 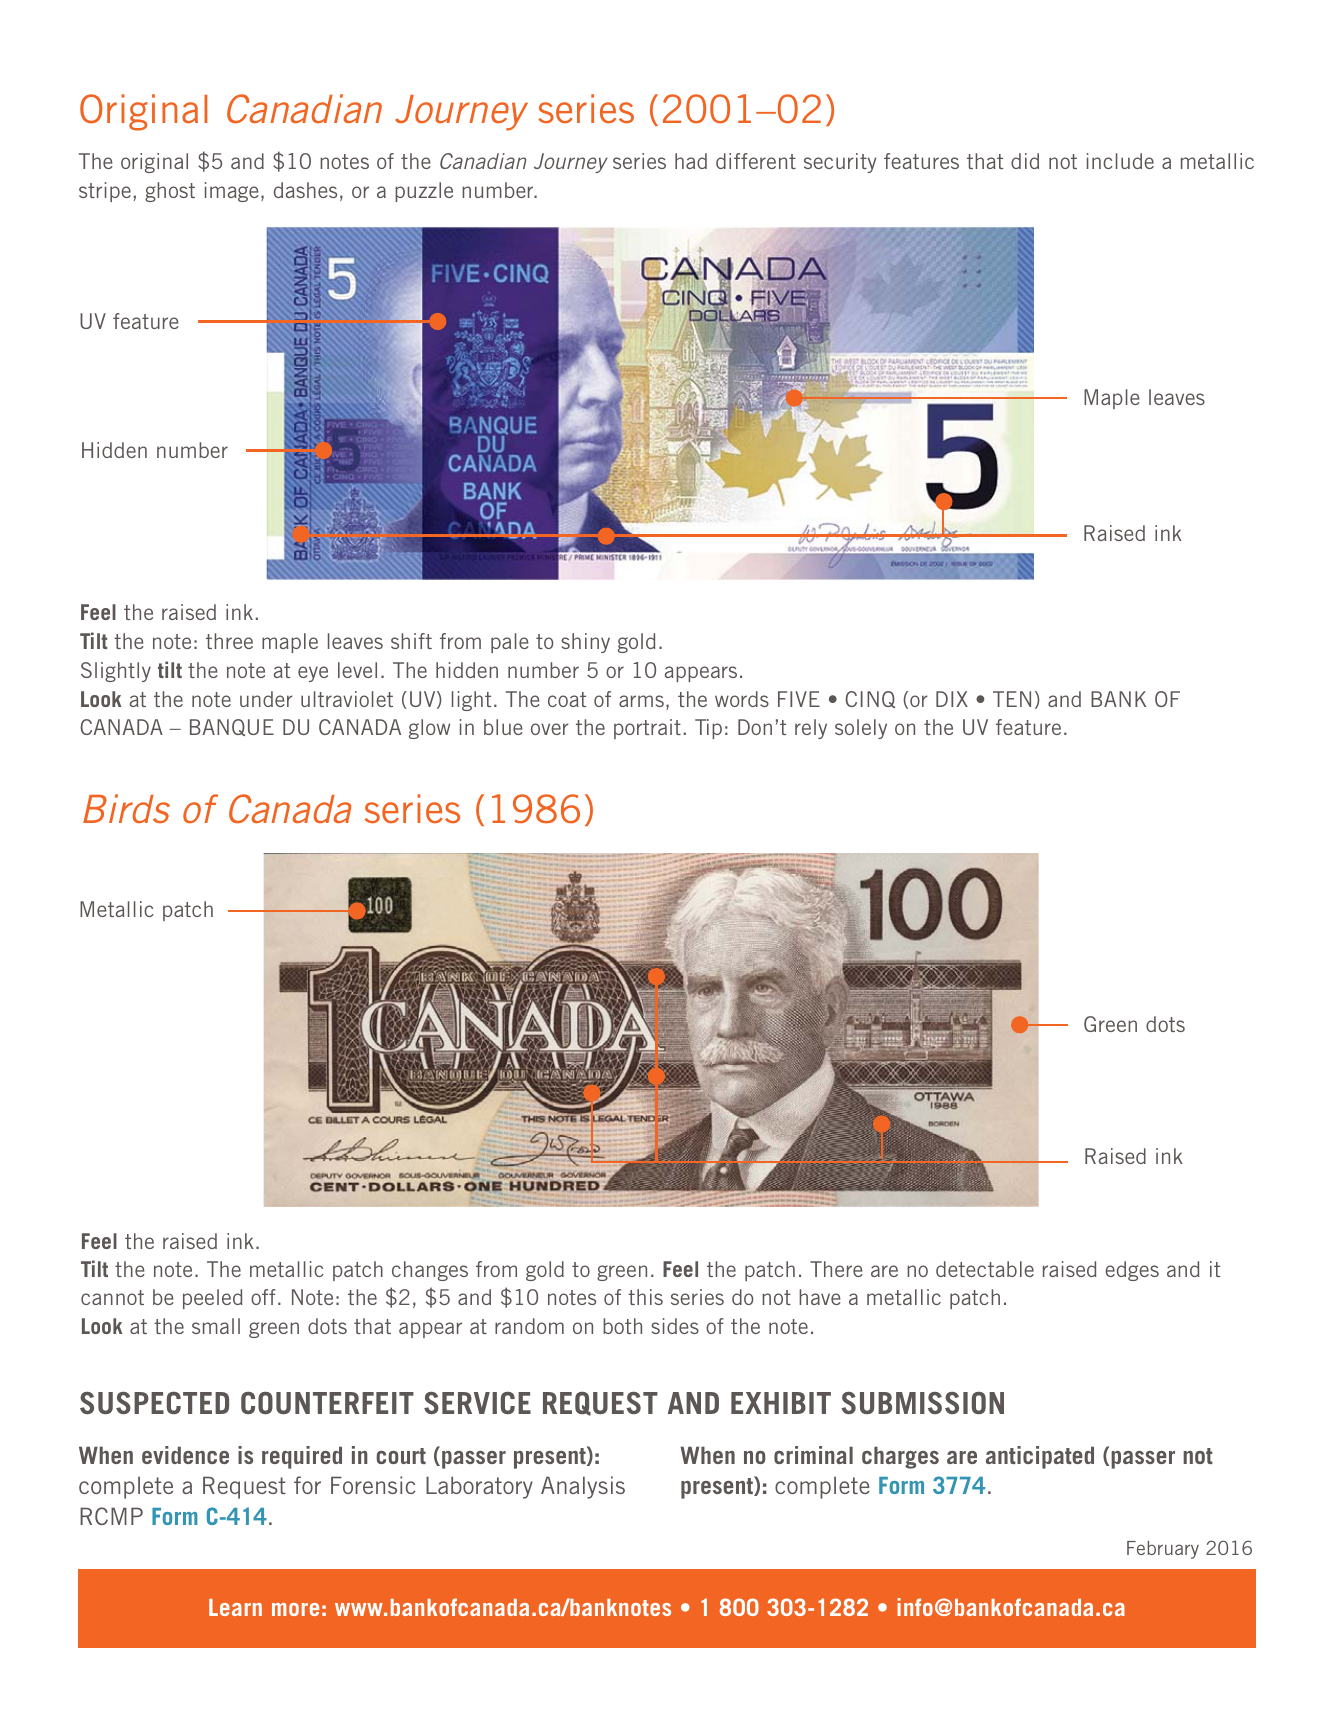 What do you see at coordinates (263, 1297) in the screenshot?
I see `off` at bounding box center [263, 1297].
